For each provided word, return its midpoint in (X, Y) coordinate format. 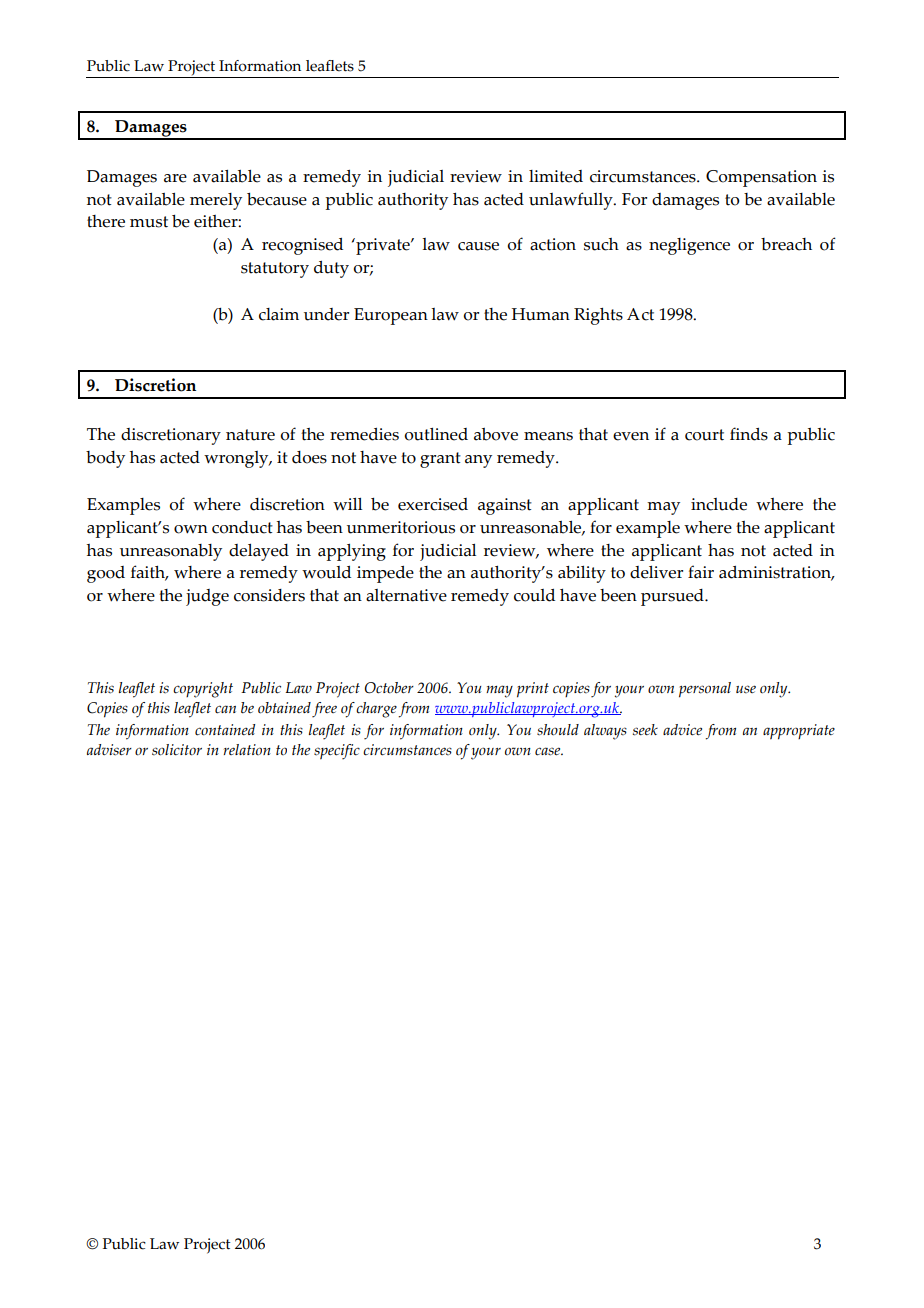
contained (225, 730)
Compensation (761, 178)
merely (216, 201)
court (704, 435)
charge (376, 710)
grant (440, 460)
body (105, 459)
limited (556, 176)
